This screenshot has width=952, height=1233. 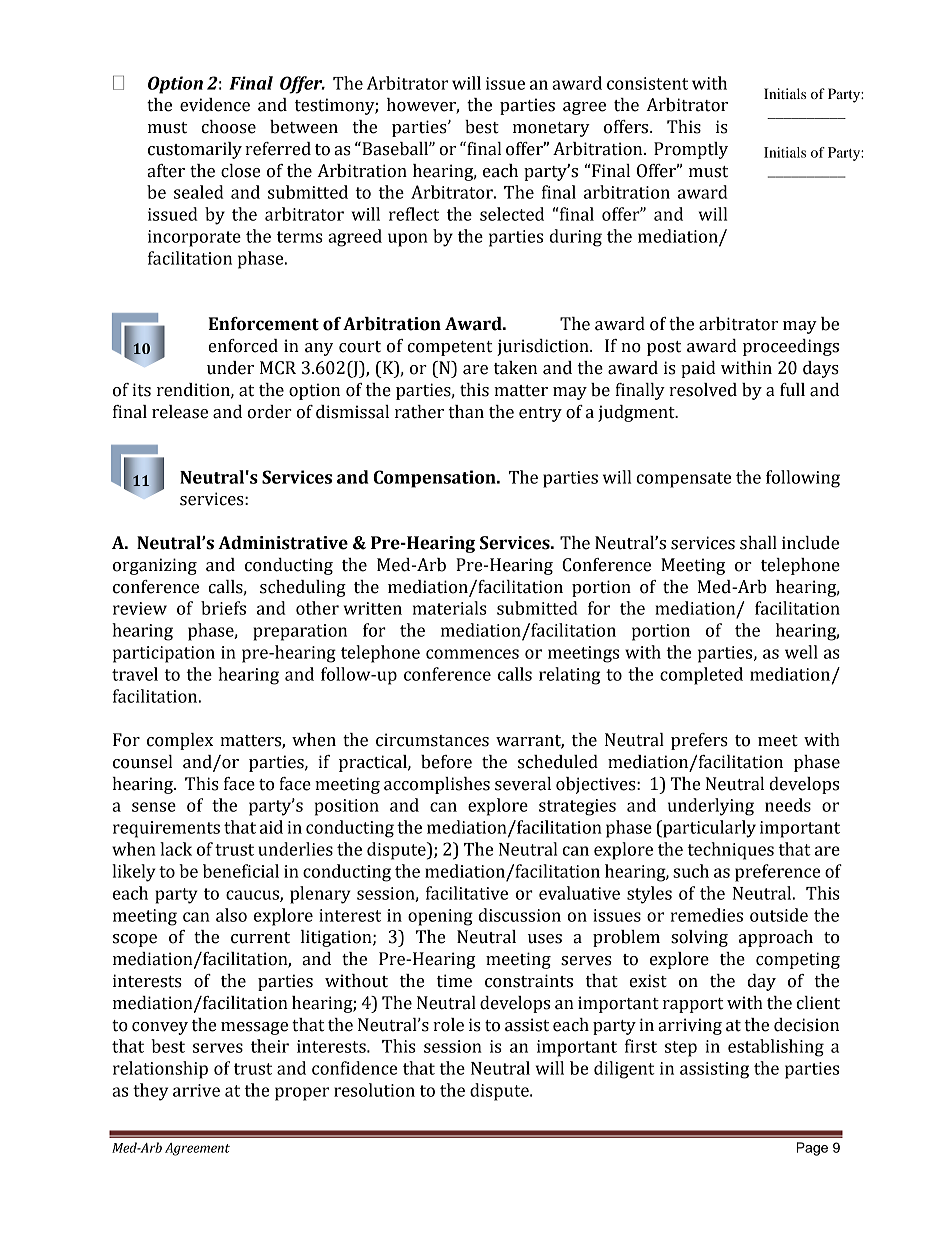 What do you see at coordinates (215, 105) in the screenshot?
I see `evidence` at bounding box center [215, 105].
